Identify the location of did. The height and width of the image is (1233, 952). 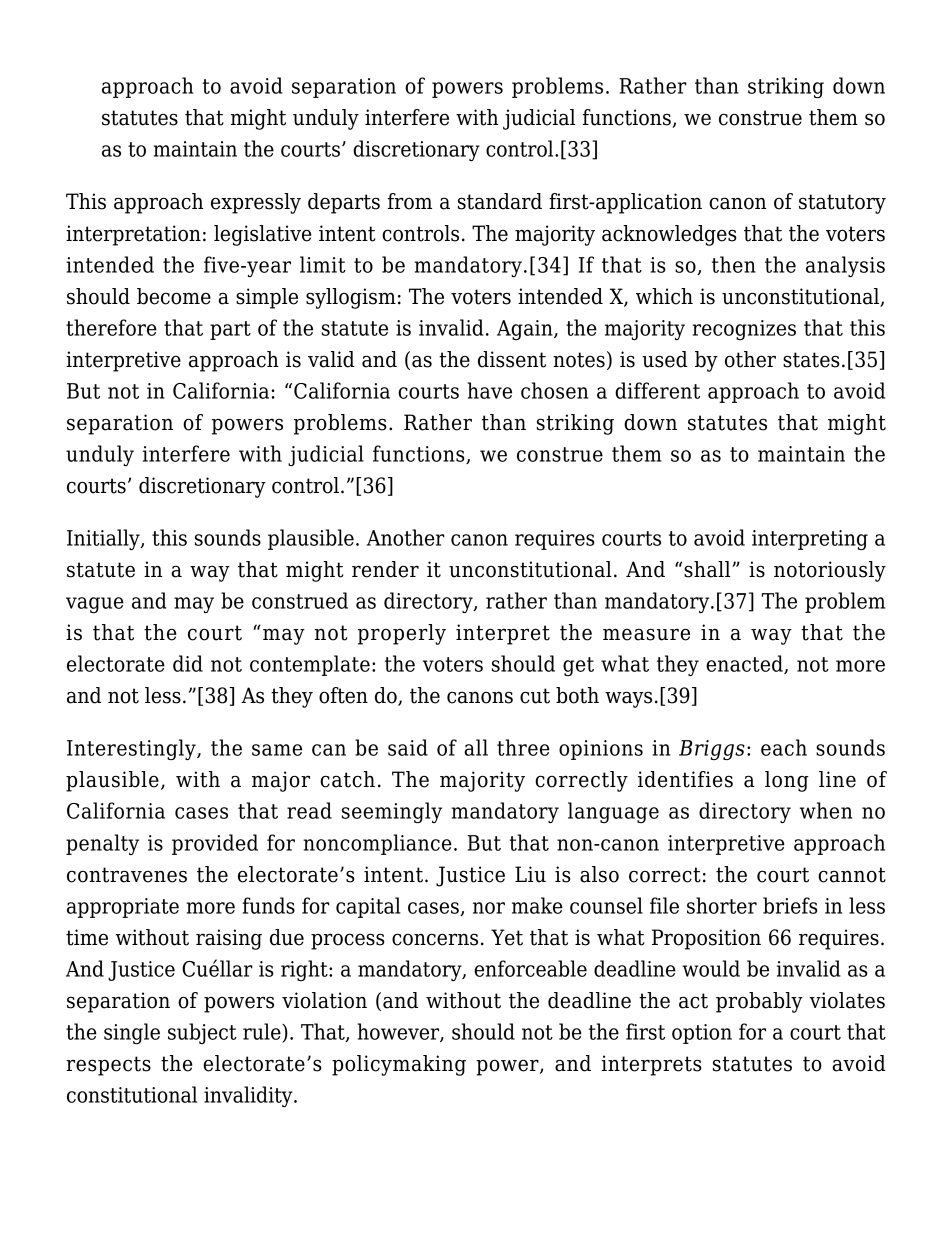
(188, 663).
